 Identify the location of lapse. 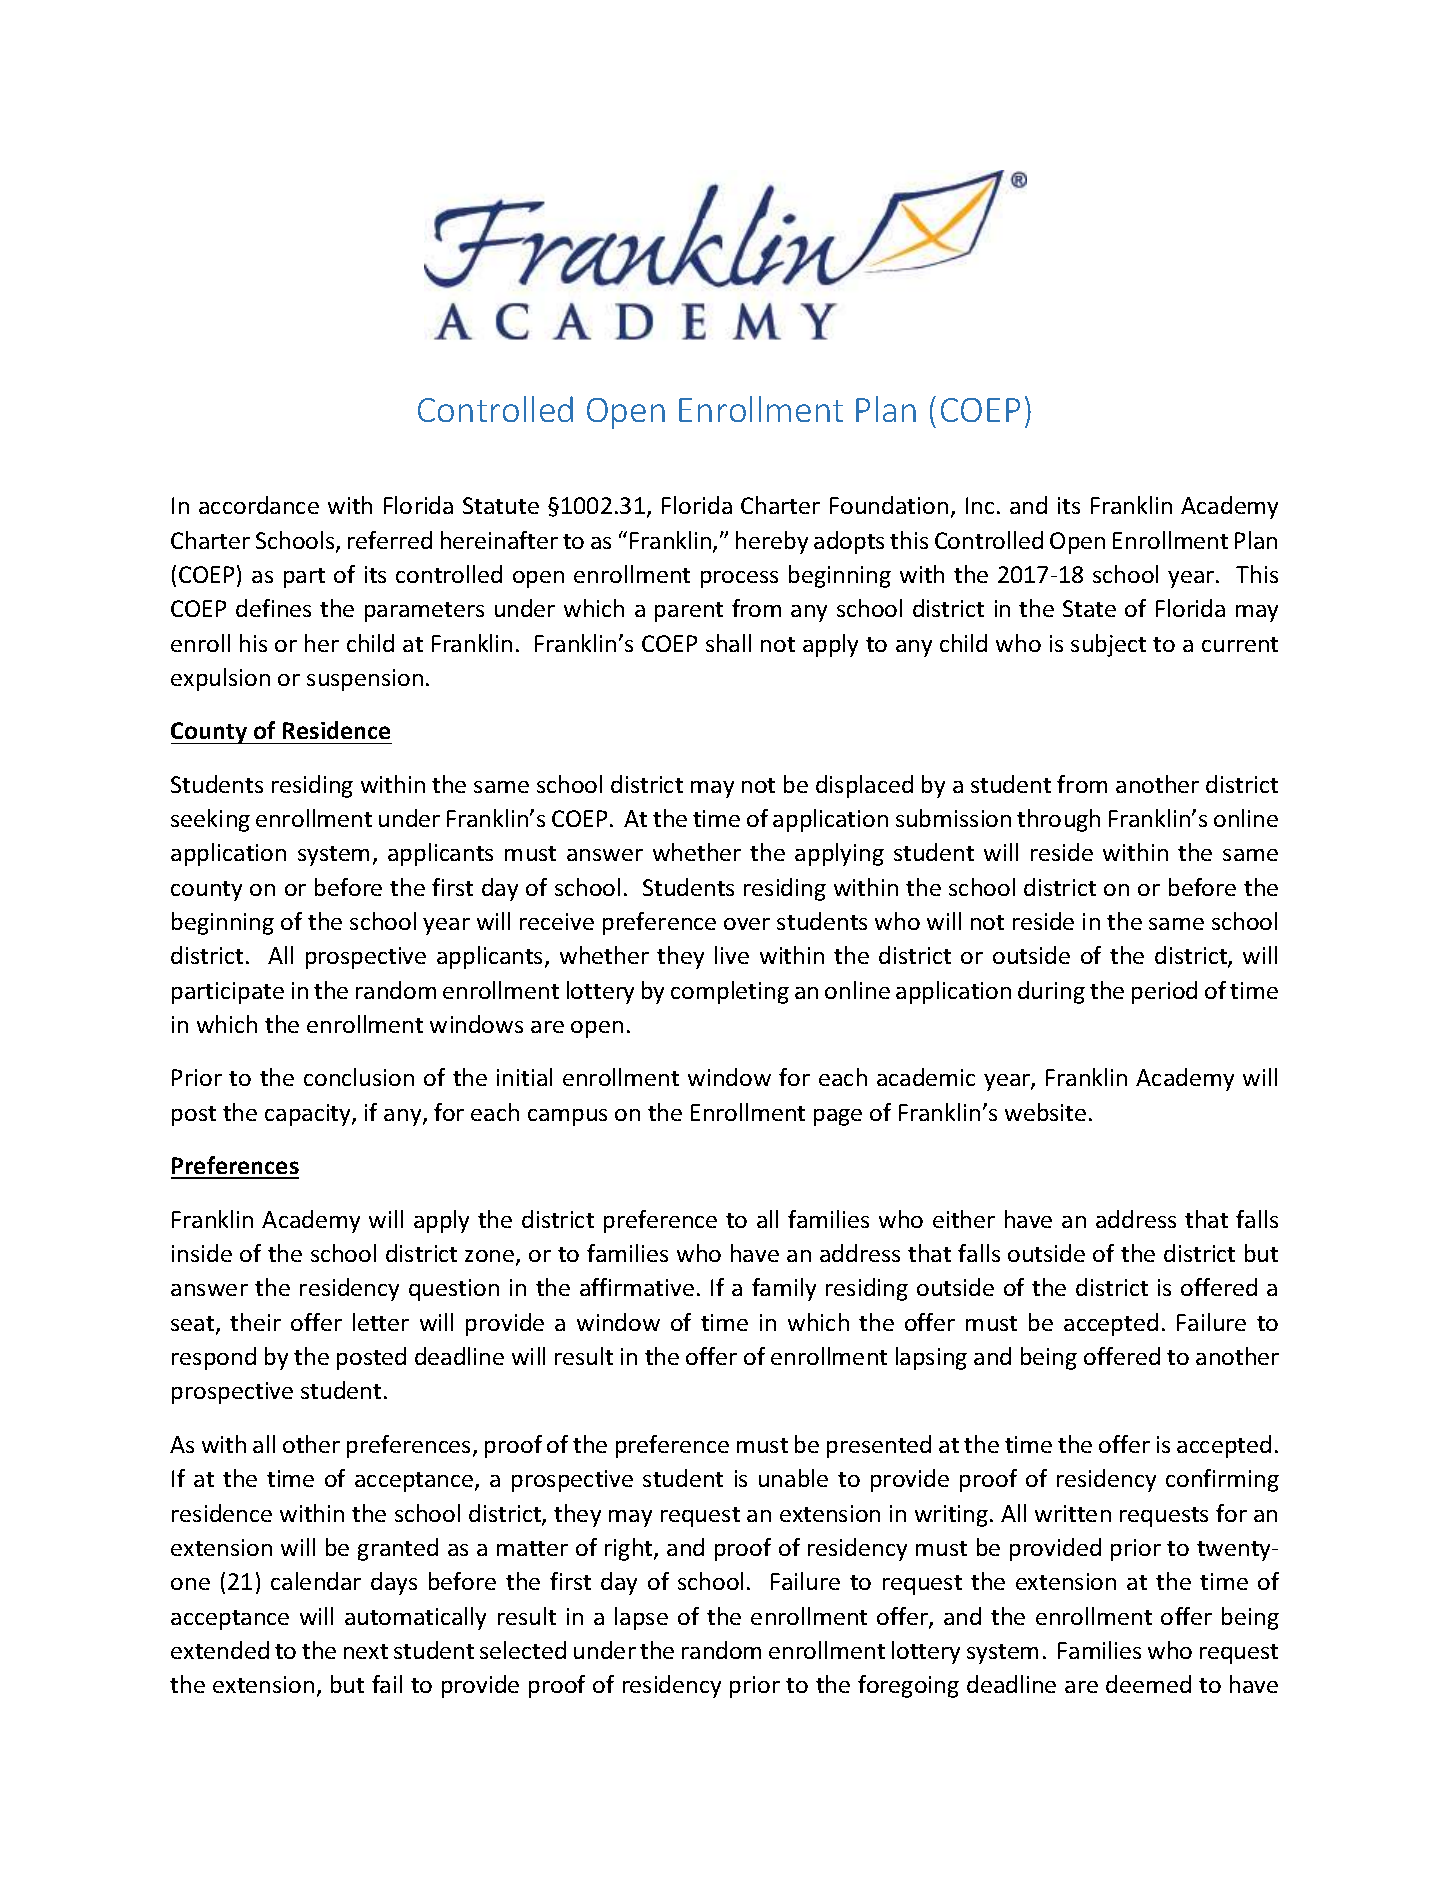
(641, 1618).
